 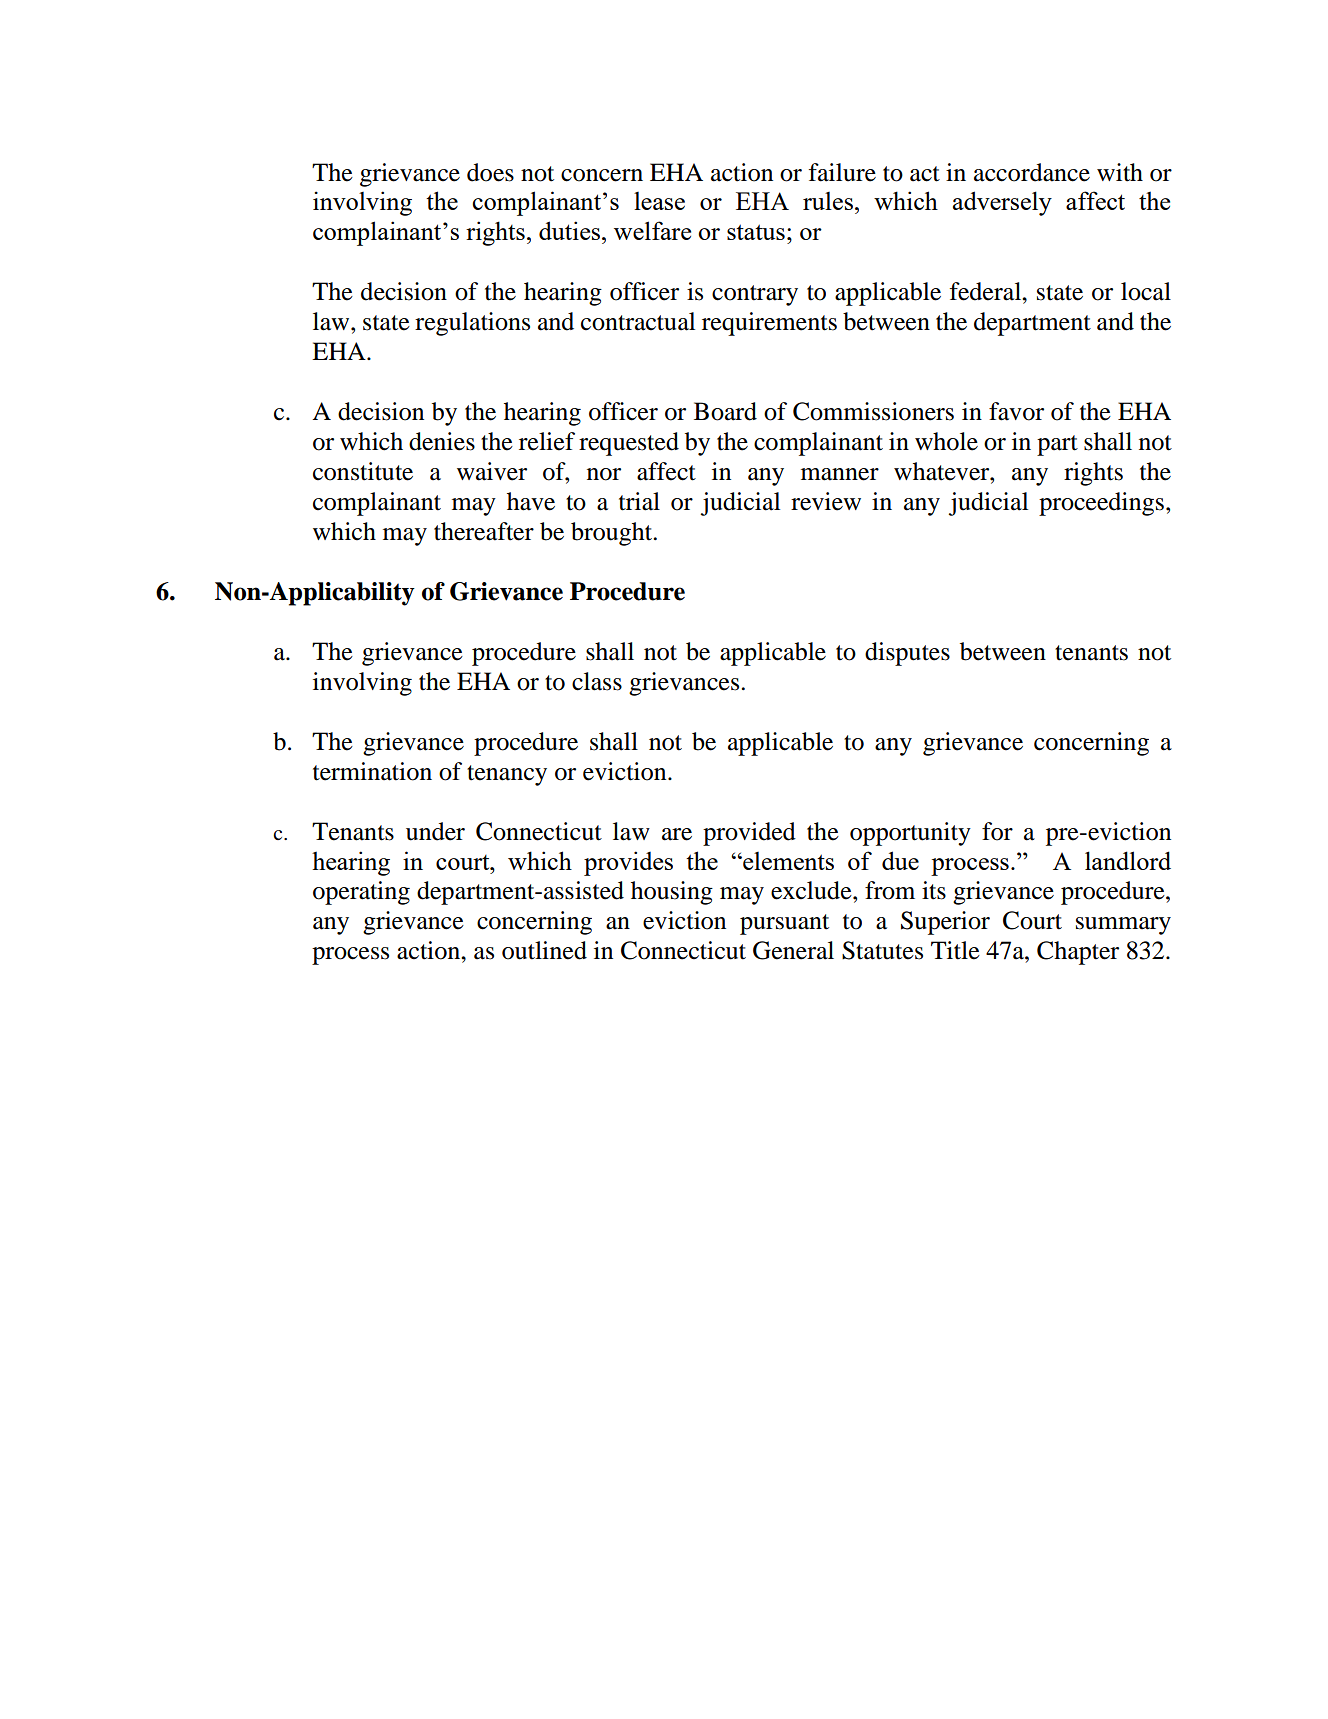 I want to click on review, so click(x=826, y=501).
